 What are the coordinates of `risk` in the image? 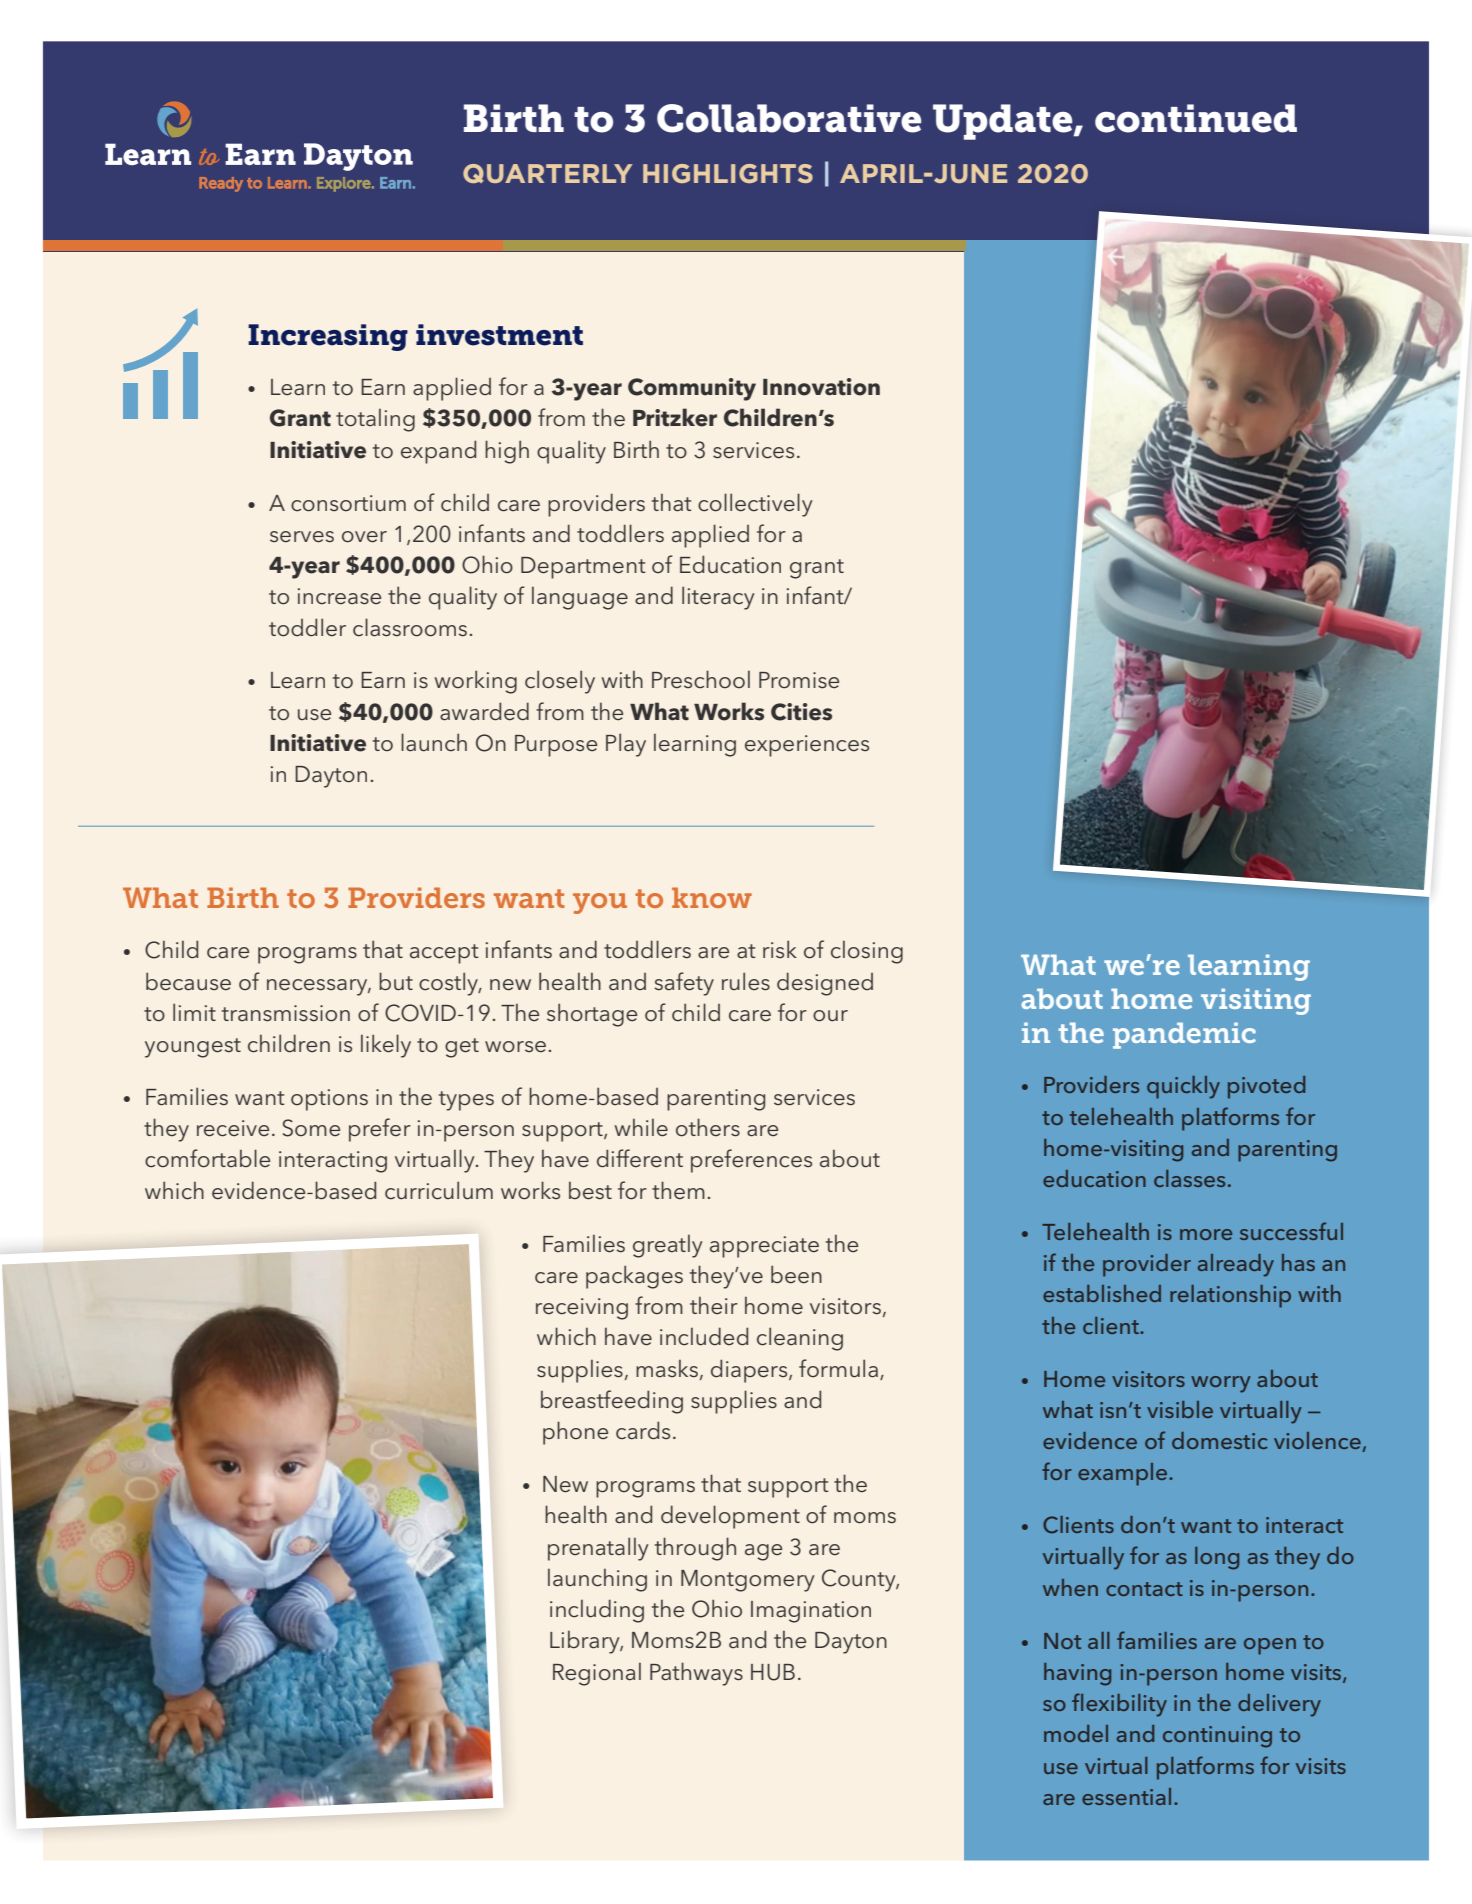 It's located at (780, 949).
